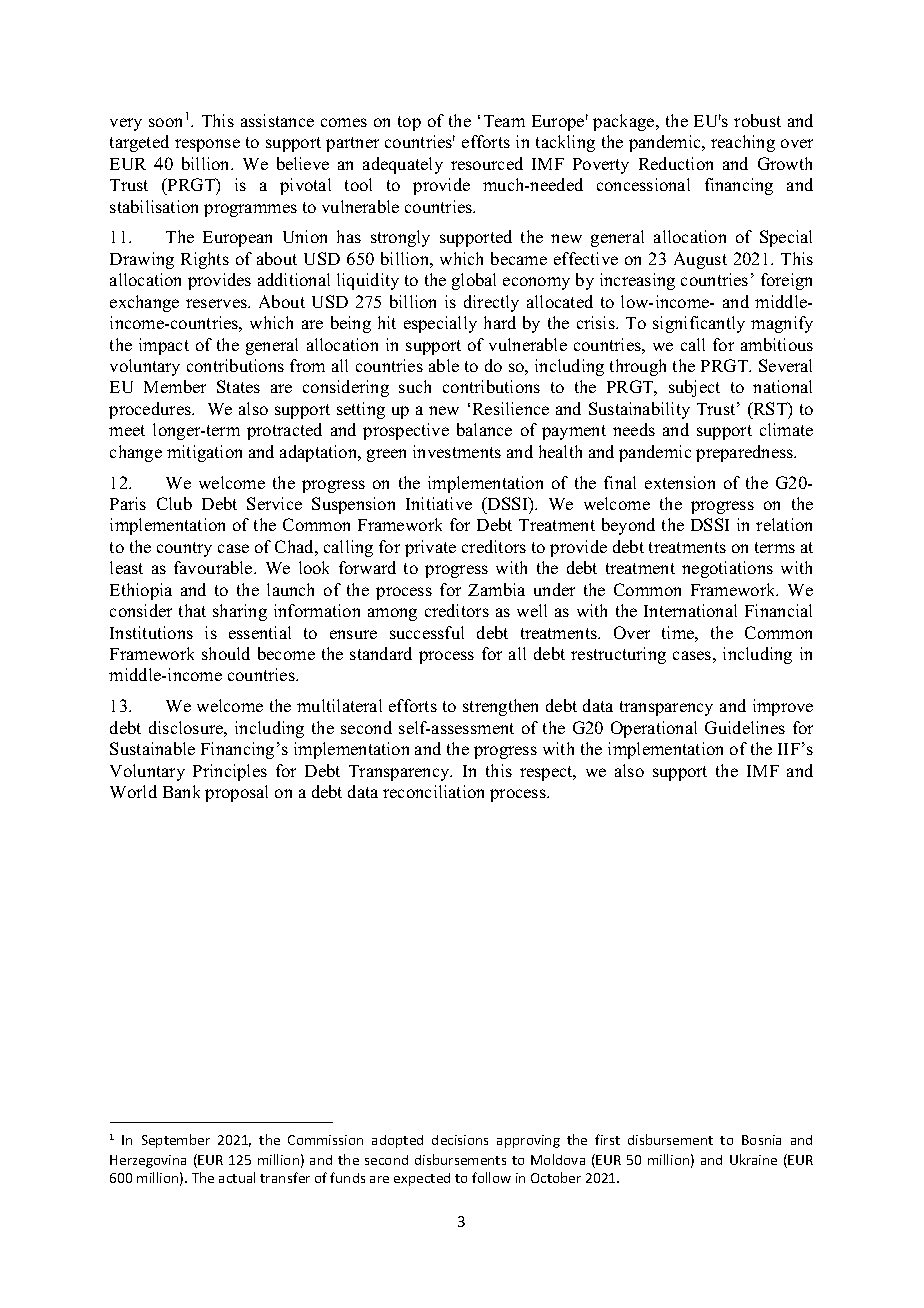 The image size is (924, 1308). I want to click on proposal, so click(236, 793).
